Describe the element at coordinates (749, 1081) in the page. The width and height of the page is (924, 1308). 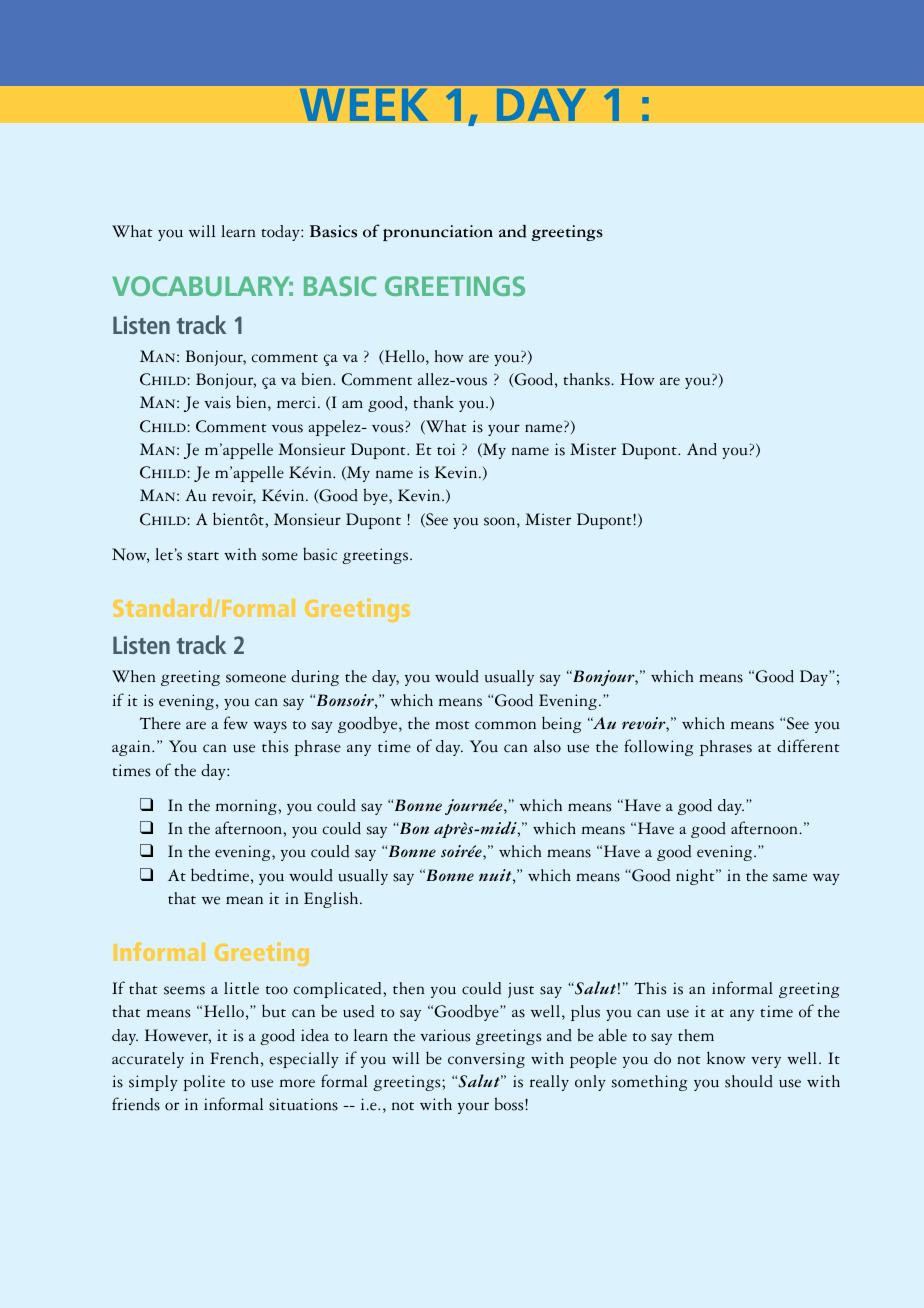
I see `should` at that location.
